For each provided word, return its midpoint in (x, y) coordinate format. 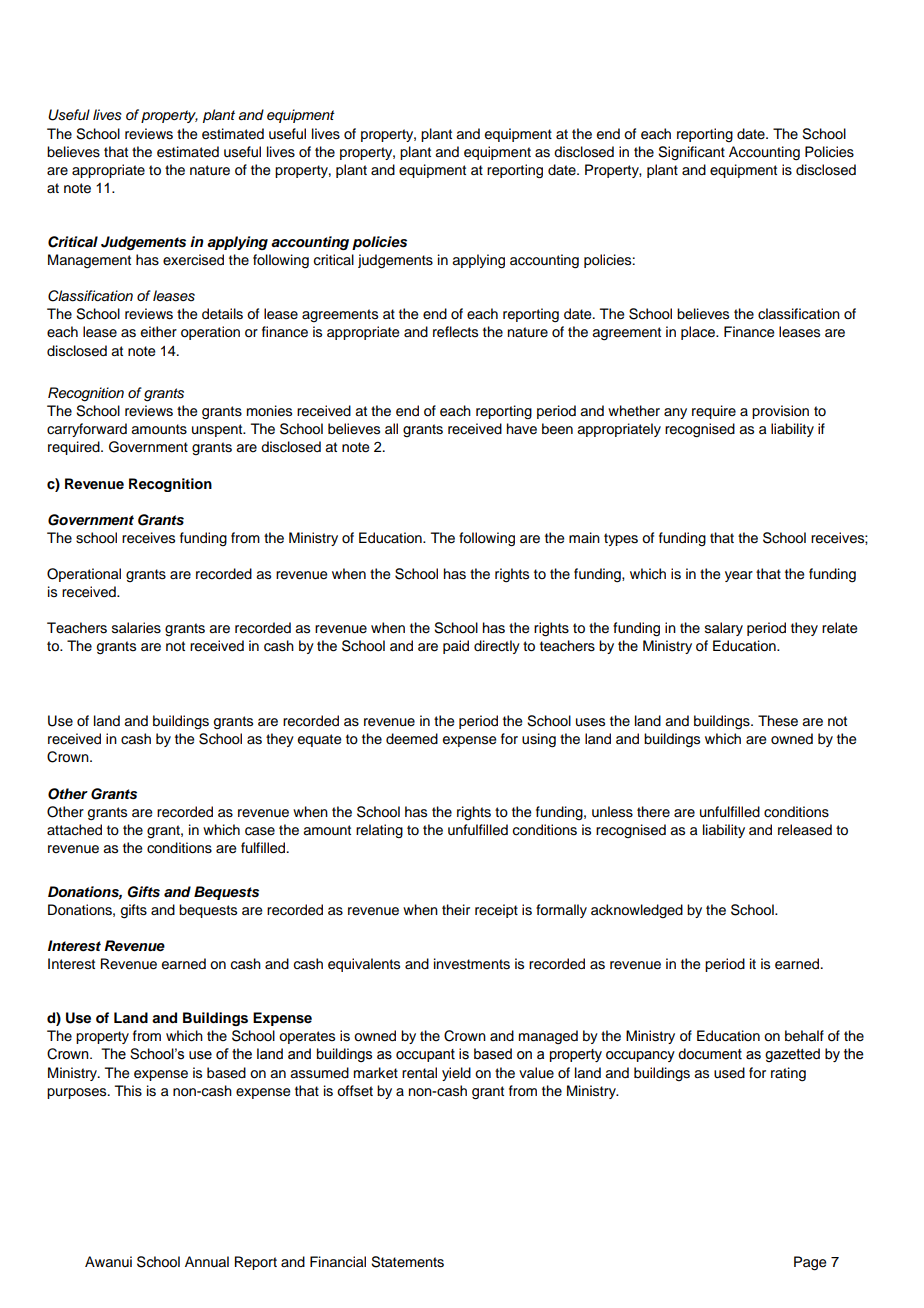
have (522, 429)
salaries (136, 628)
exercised (193, 260)
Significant (691, 153)
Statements (407, 1262)
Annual (207, 1262)
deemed (412, 738)
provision (780, 412)
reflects (455, 332)
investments (472, 964)
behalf (804, 1036)
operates (307, 1037)
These (778, 721)
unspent (218, 430)
